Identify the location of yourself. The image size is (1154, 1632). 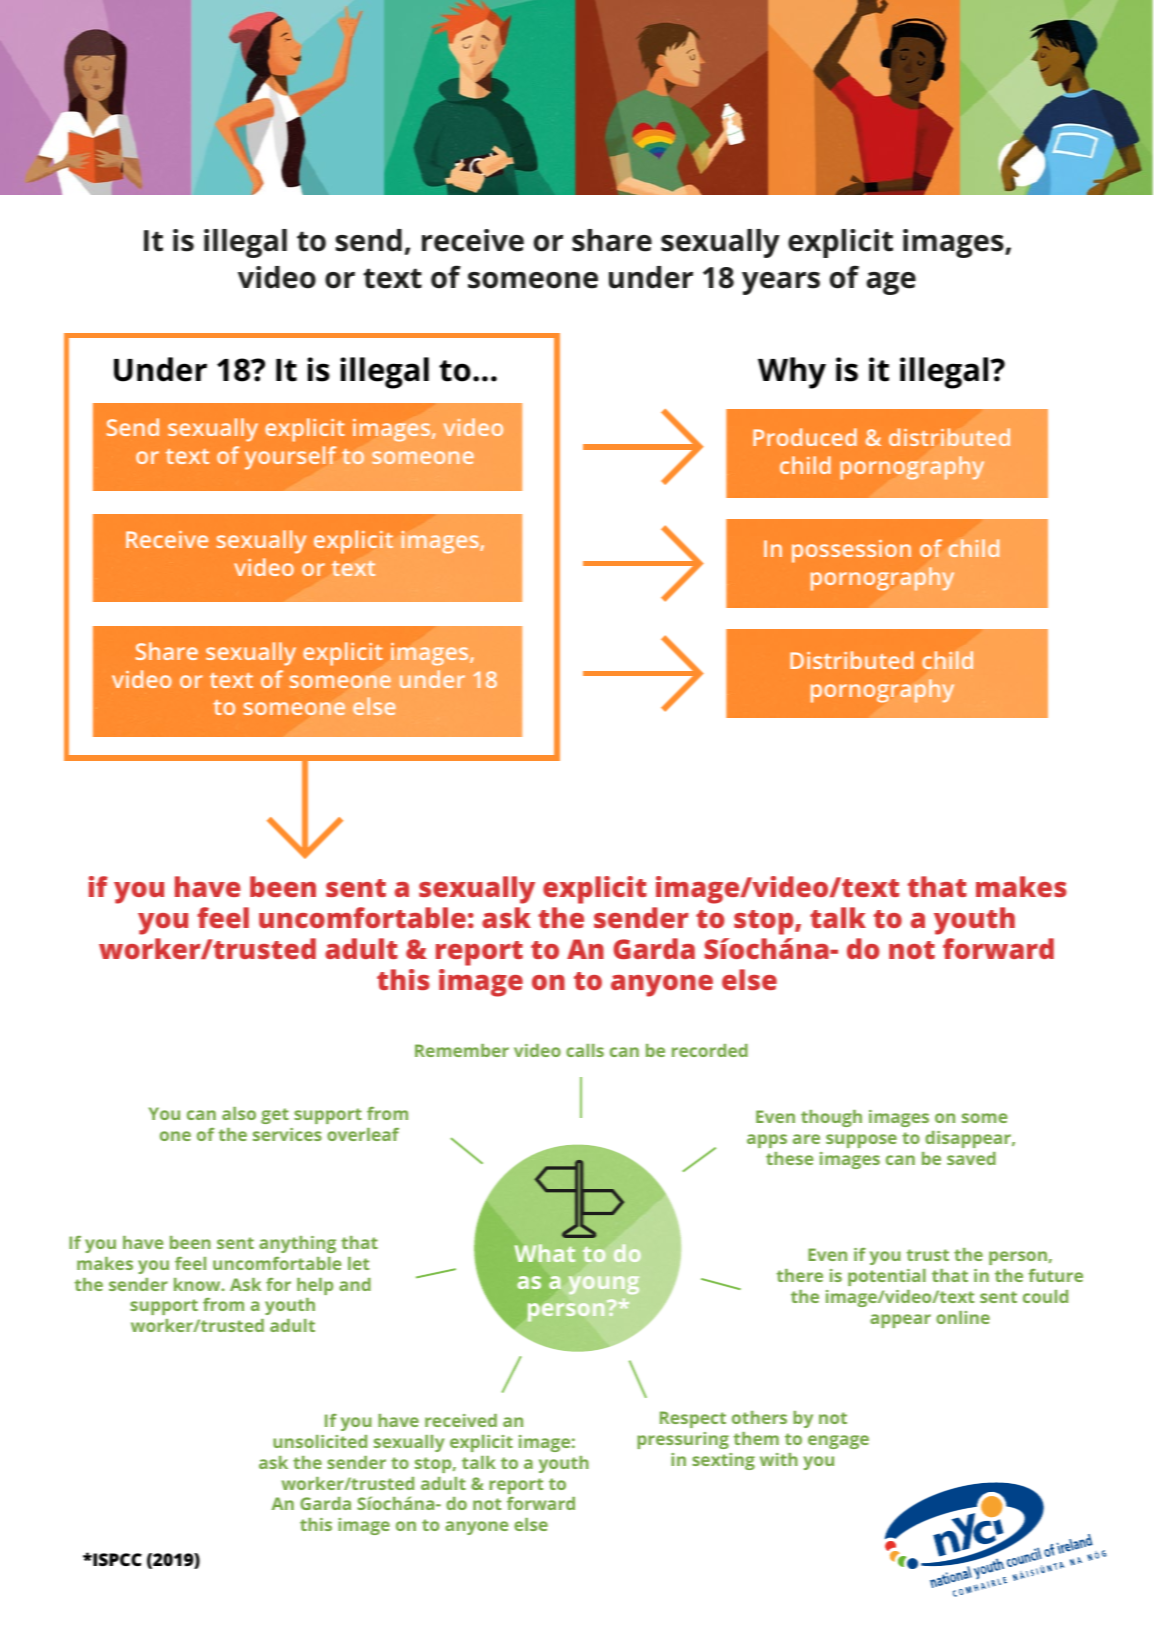
(290, 458).
